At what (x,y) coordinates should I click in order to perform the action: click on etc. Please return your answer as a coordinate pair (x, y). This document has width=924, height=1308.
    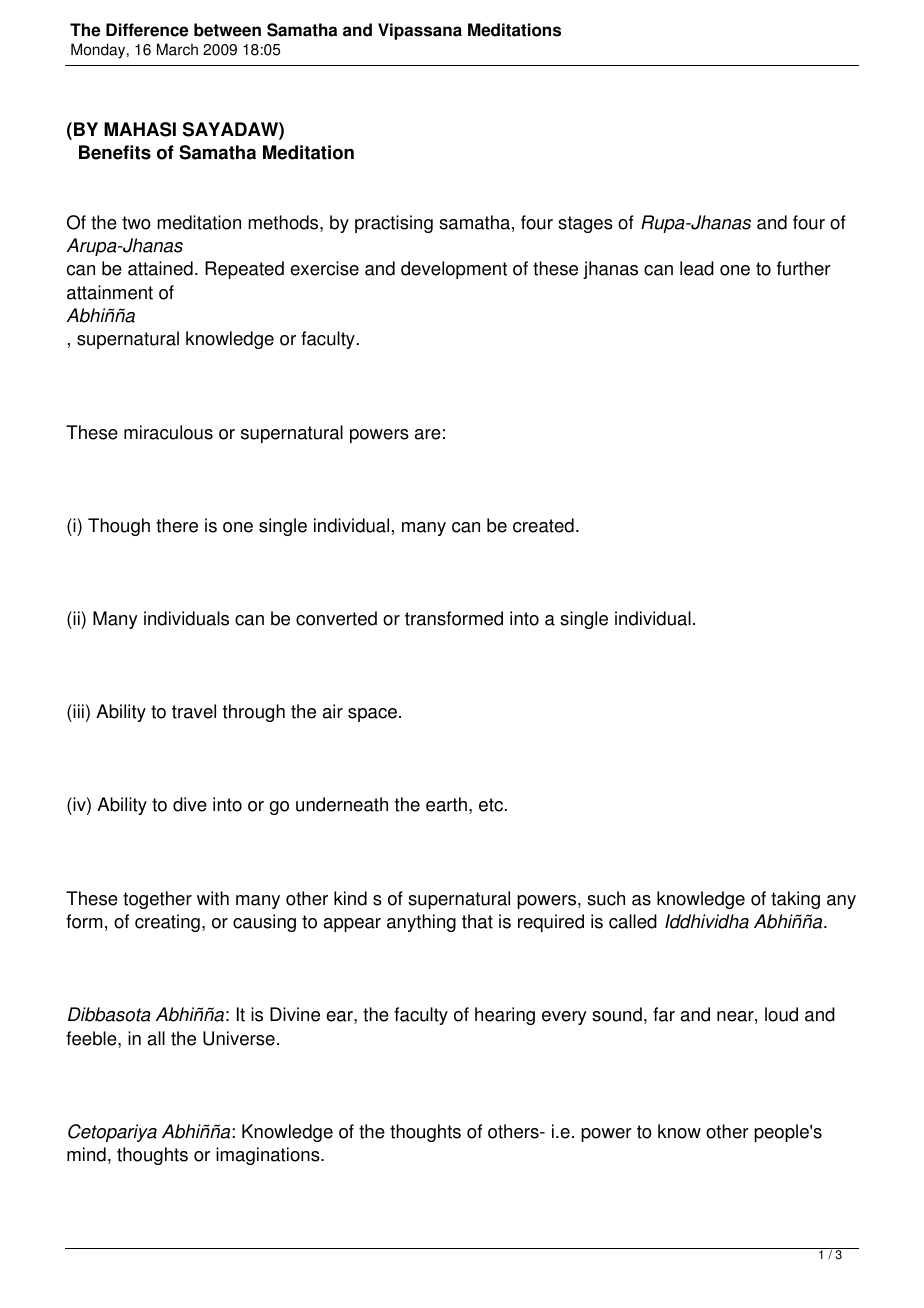
    Looking at the image, I should click on (491, 805).
